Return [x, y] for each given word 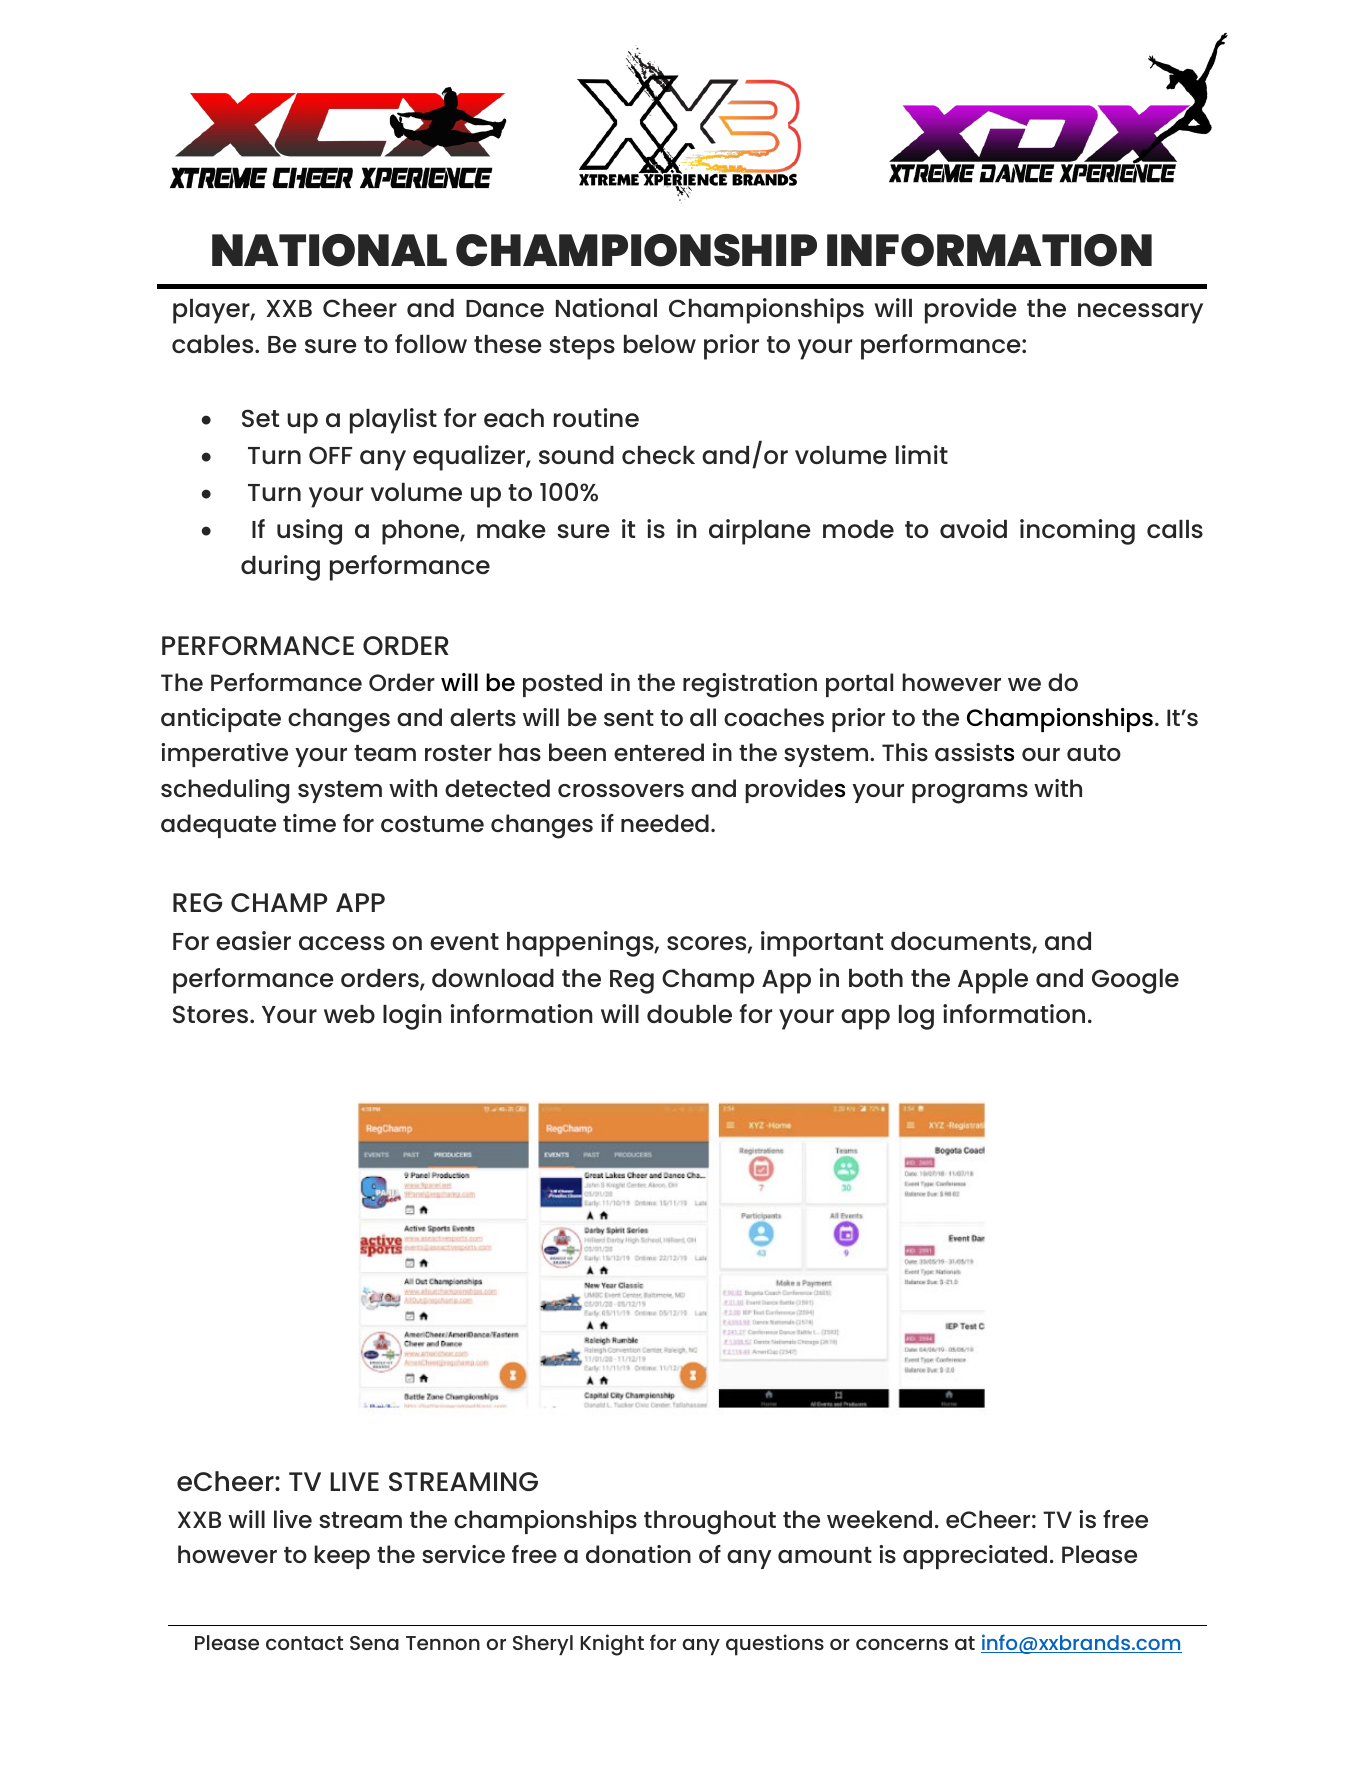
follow [431, 343]
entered [659, 752]
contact [304, 1643]
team [385, 753]
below [660, 344]
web [349, 1014]
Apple [993, 981]
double [689, 1014]
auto [1094, 753]
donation [638, 1554]
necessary [1140, 313]
